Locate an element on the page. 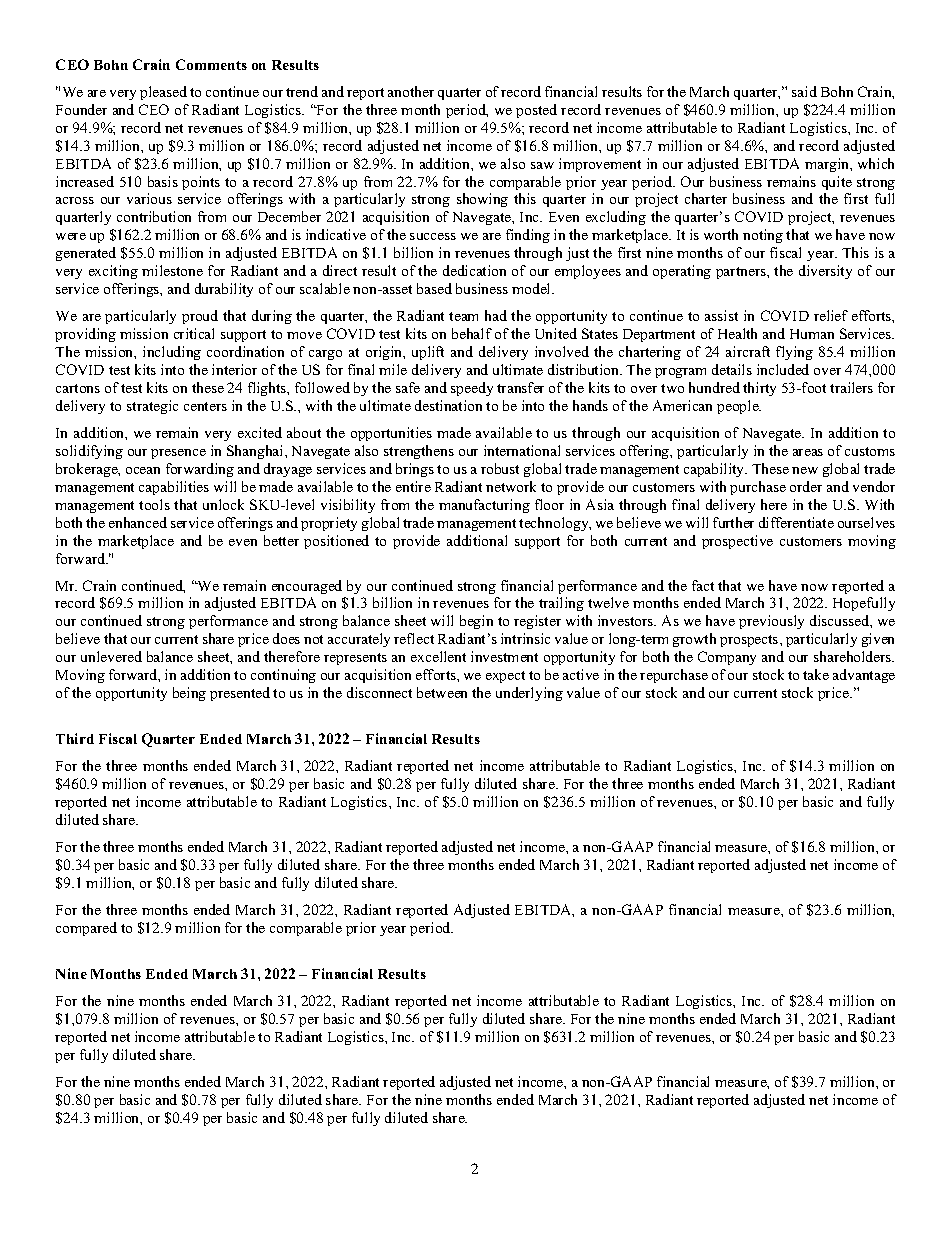  pleased is located at coordinates (163, 93).
